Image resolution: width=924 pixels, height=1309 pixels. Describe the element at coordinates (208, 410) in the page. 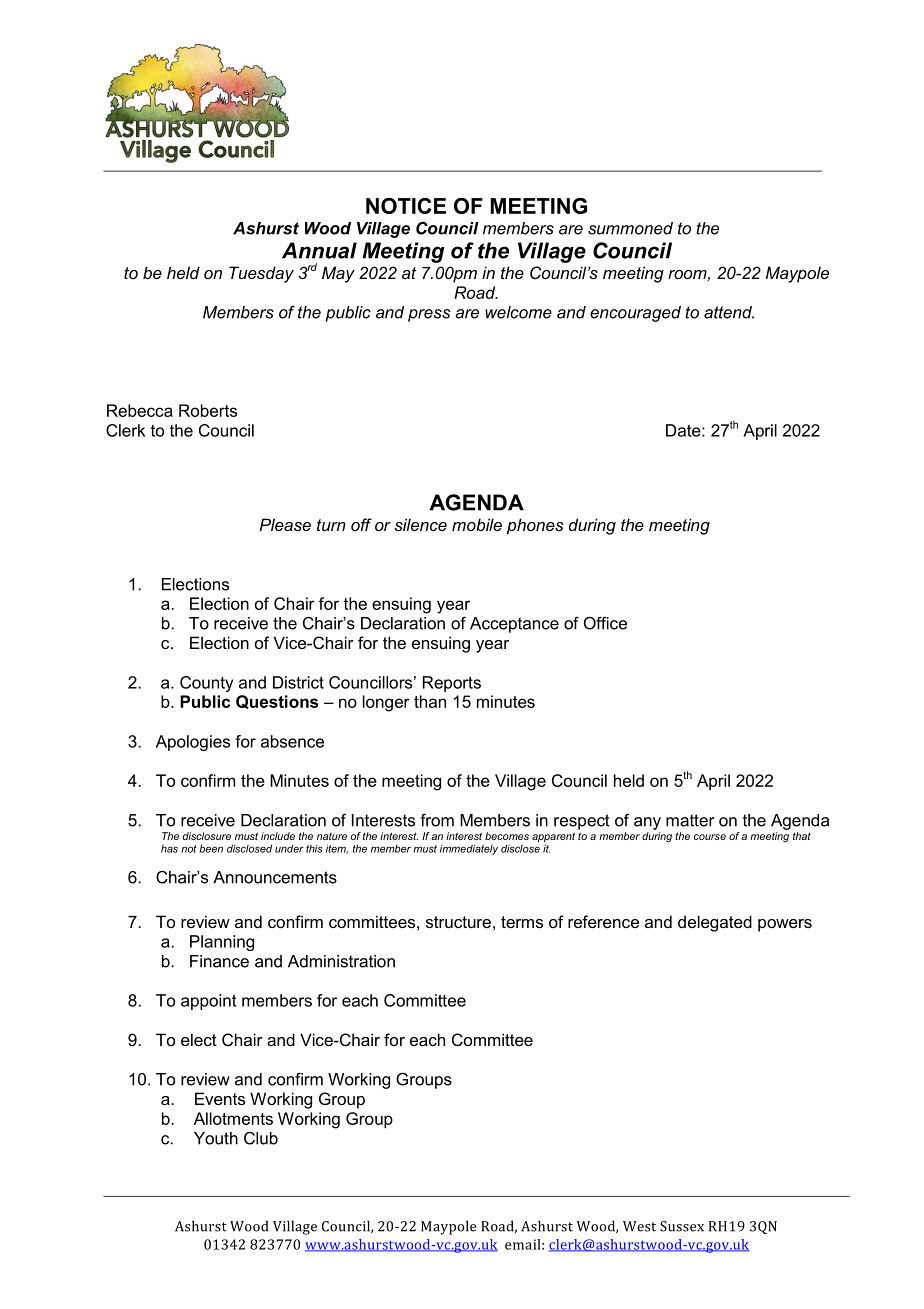

I see `Roberts` at that location.
